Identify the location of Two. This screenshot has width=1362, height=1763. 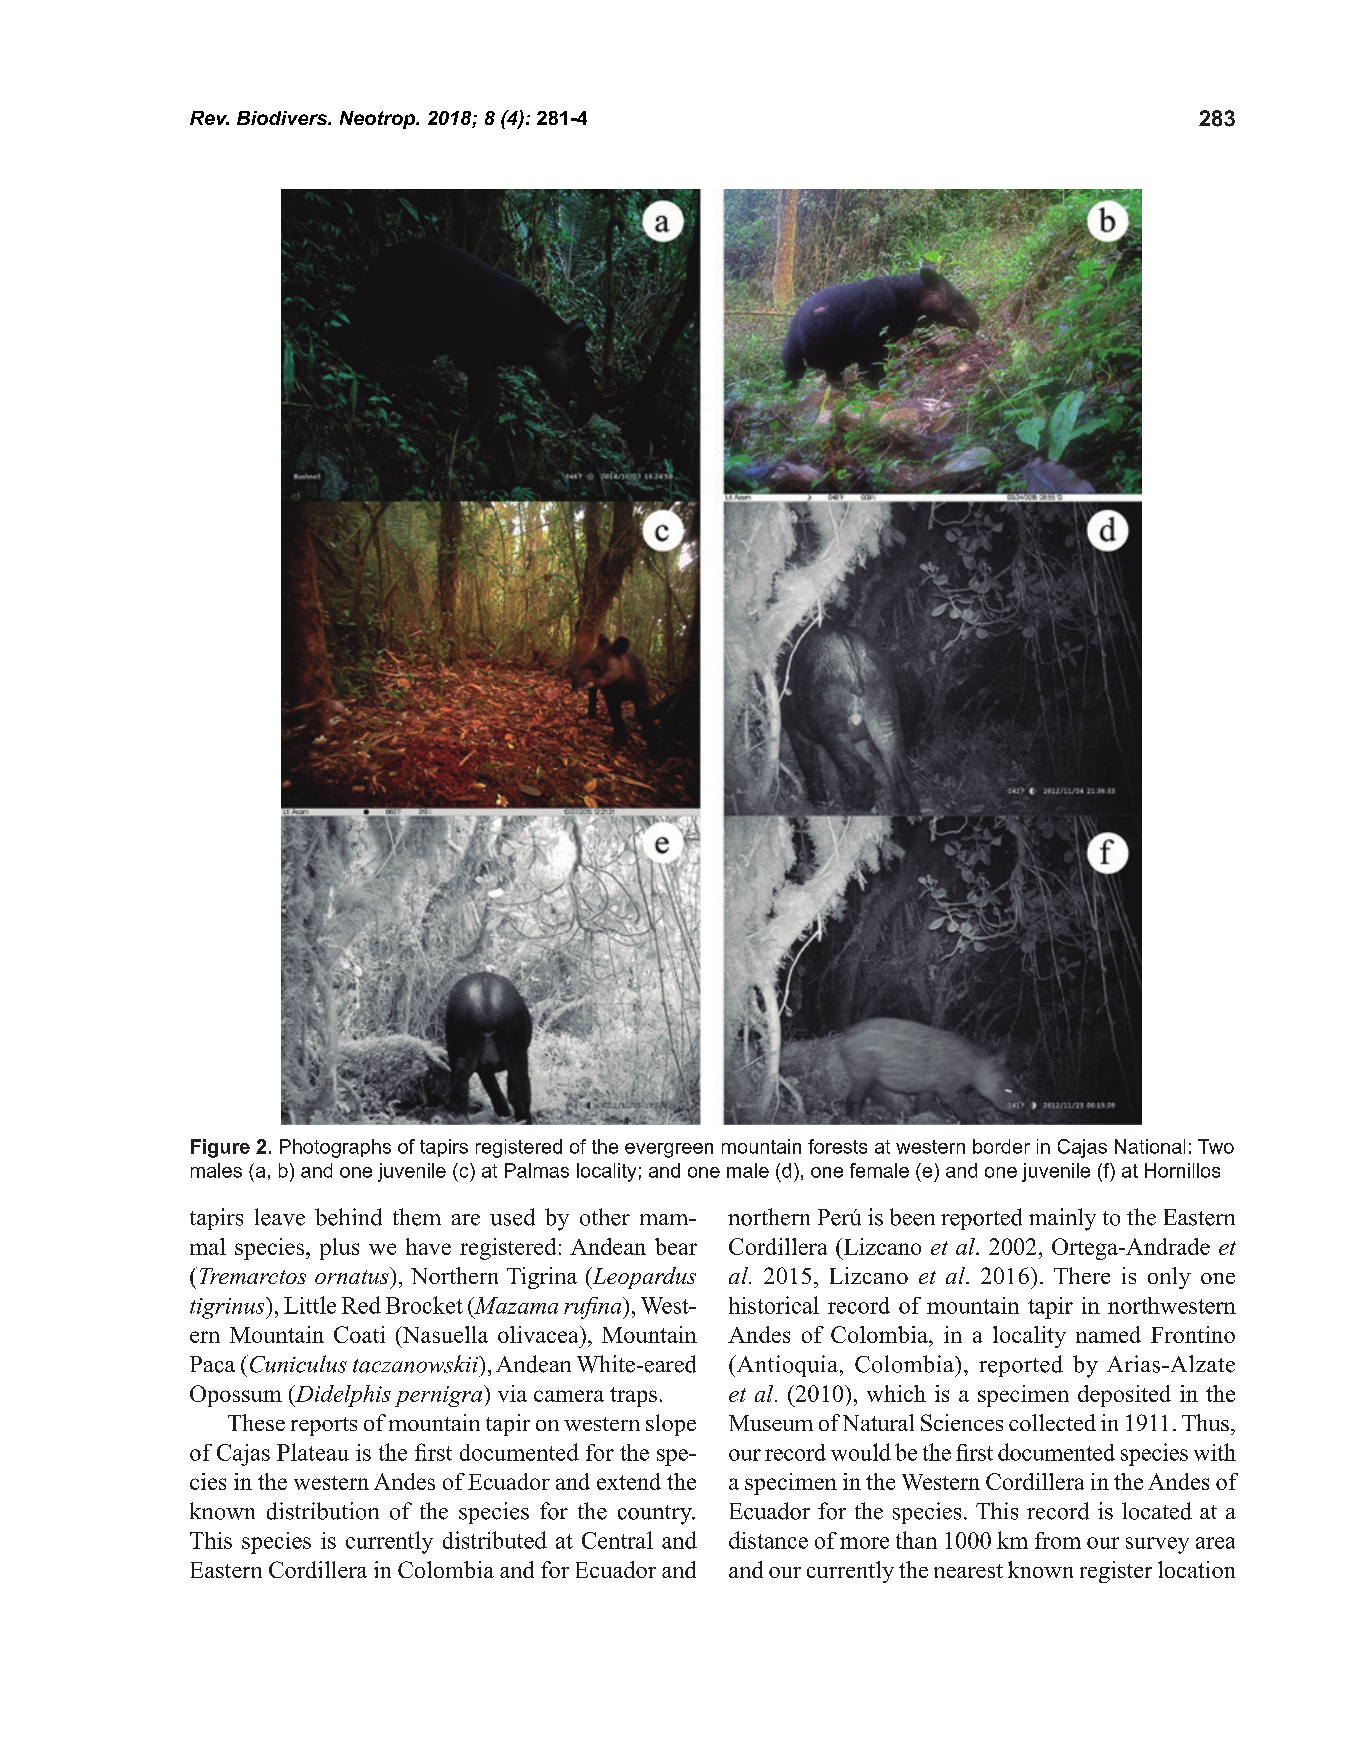
(1216, 1146).
